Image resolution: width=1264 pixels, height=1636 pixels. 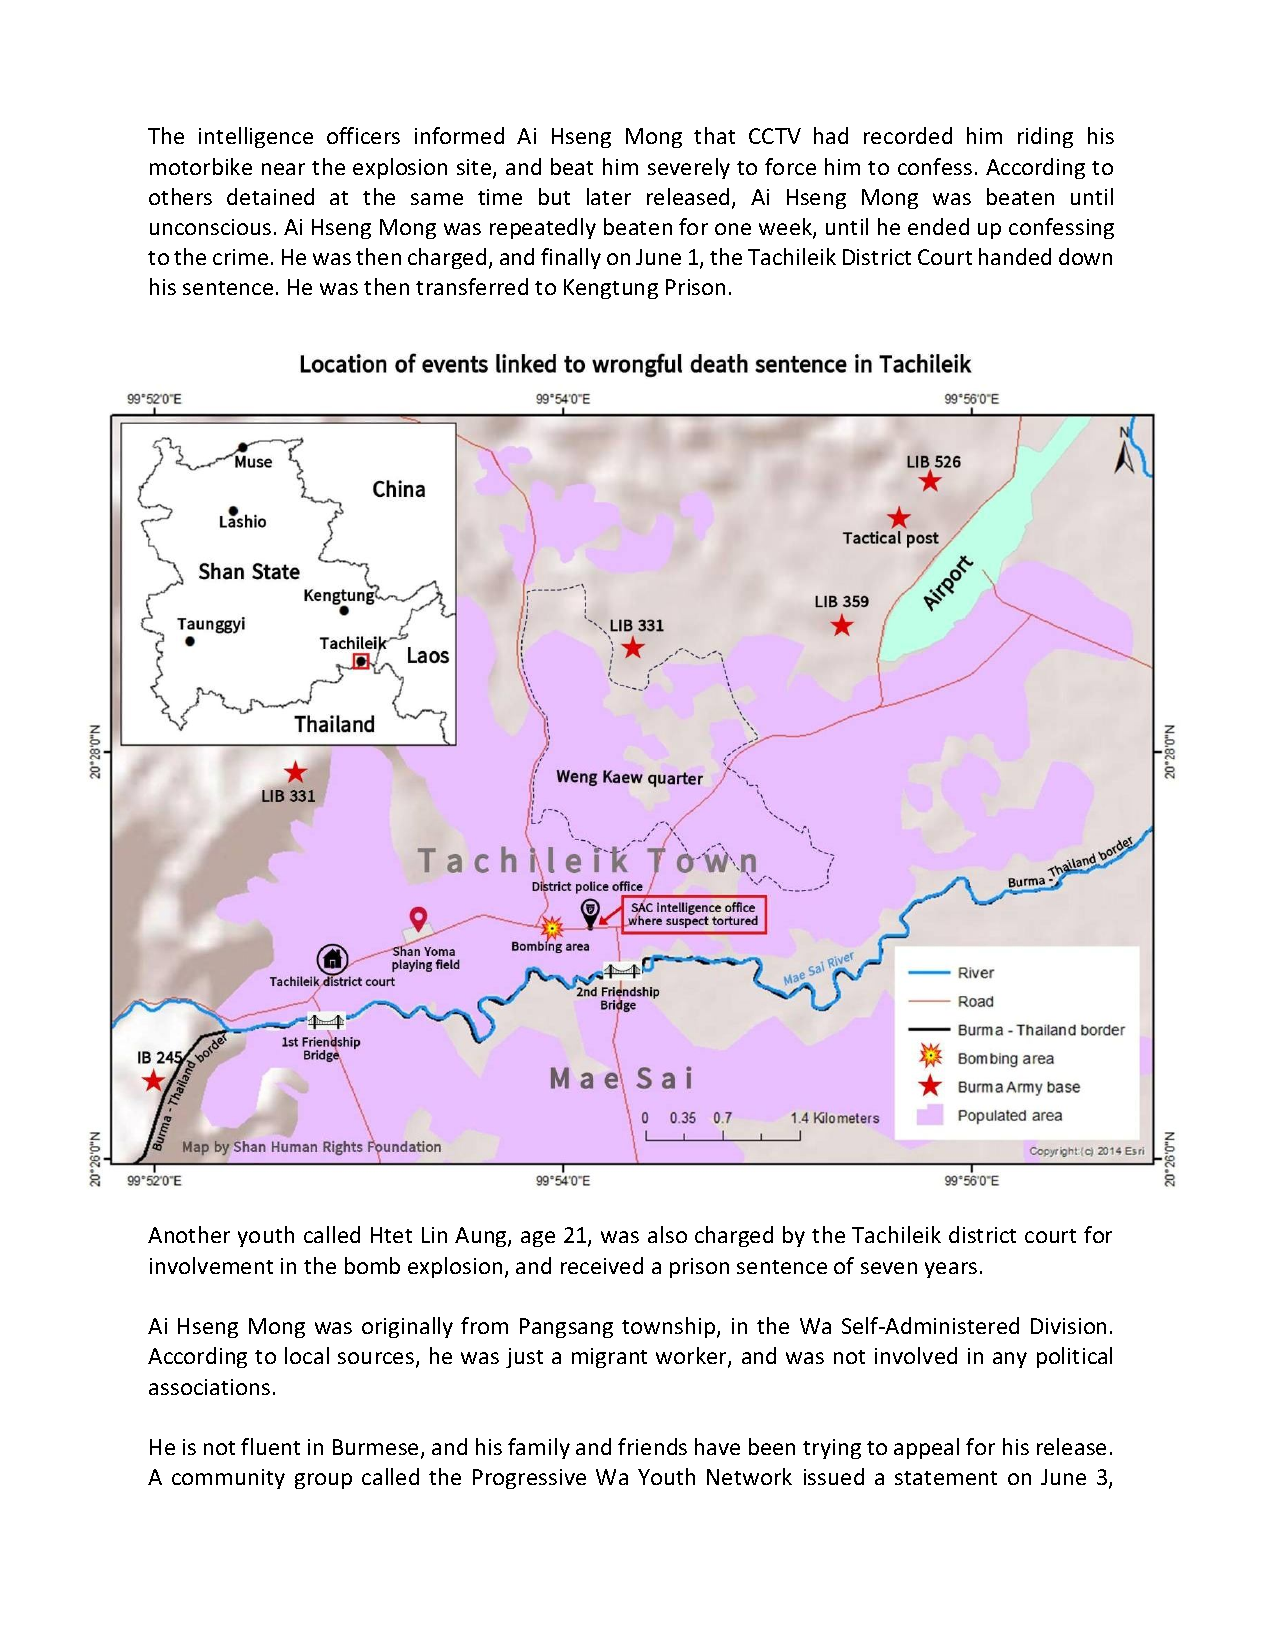 What do you see at coordinates (1015, 256) in the document?
I see `handed` at bounding box center [1015, 256].
